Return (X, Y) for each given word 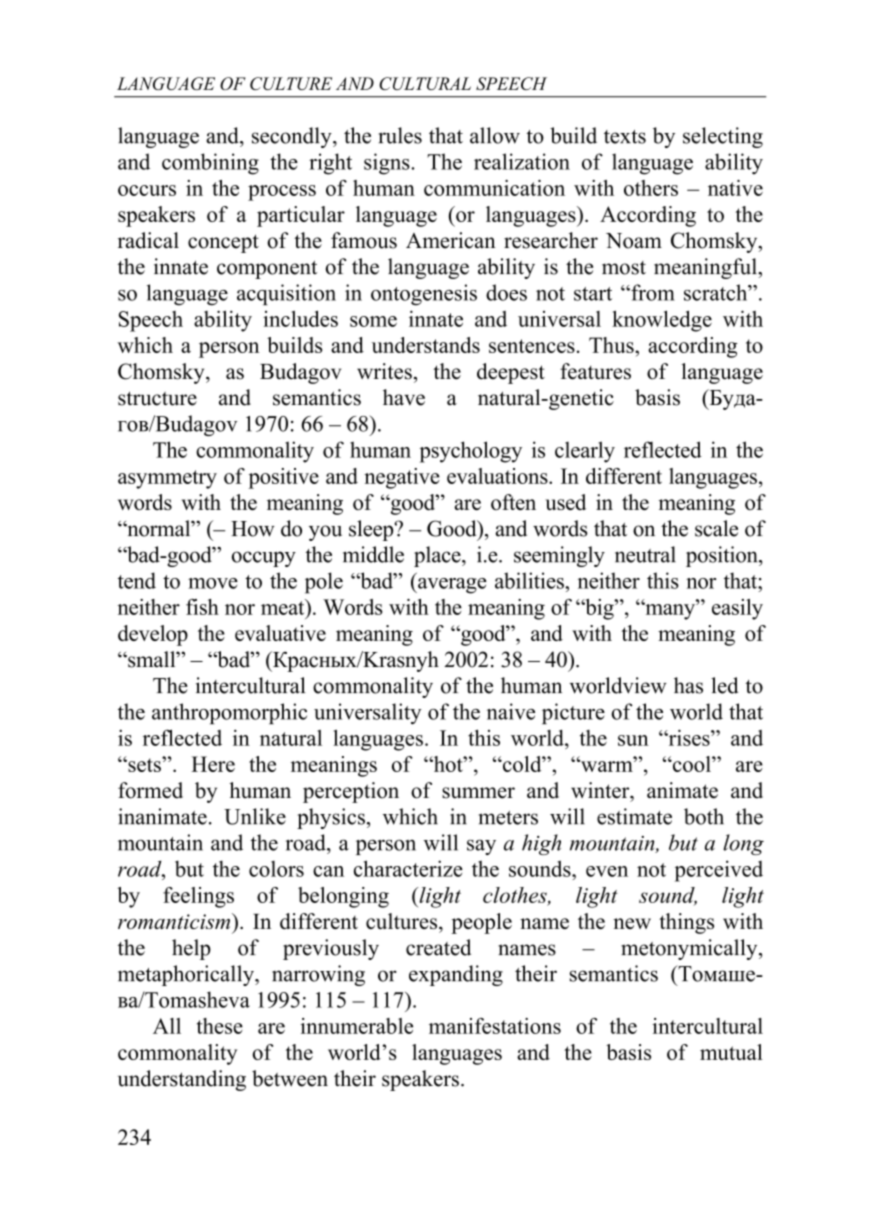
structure (157, 398)
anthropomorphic (229, 713)
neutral (645, 554)
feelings (198, 897)
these (220, 1026)
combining (210, 164)
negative (402, 478)
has (688, 685)
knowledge (662, 321)
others (651, 188)
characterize (408, 868)
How (253, 529)
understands (426, 345)
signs (388, 164)
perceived (719, 871)
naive (511, 711)
